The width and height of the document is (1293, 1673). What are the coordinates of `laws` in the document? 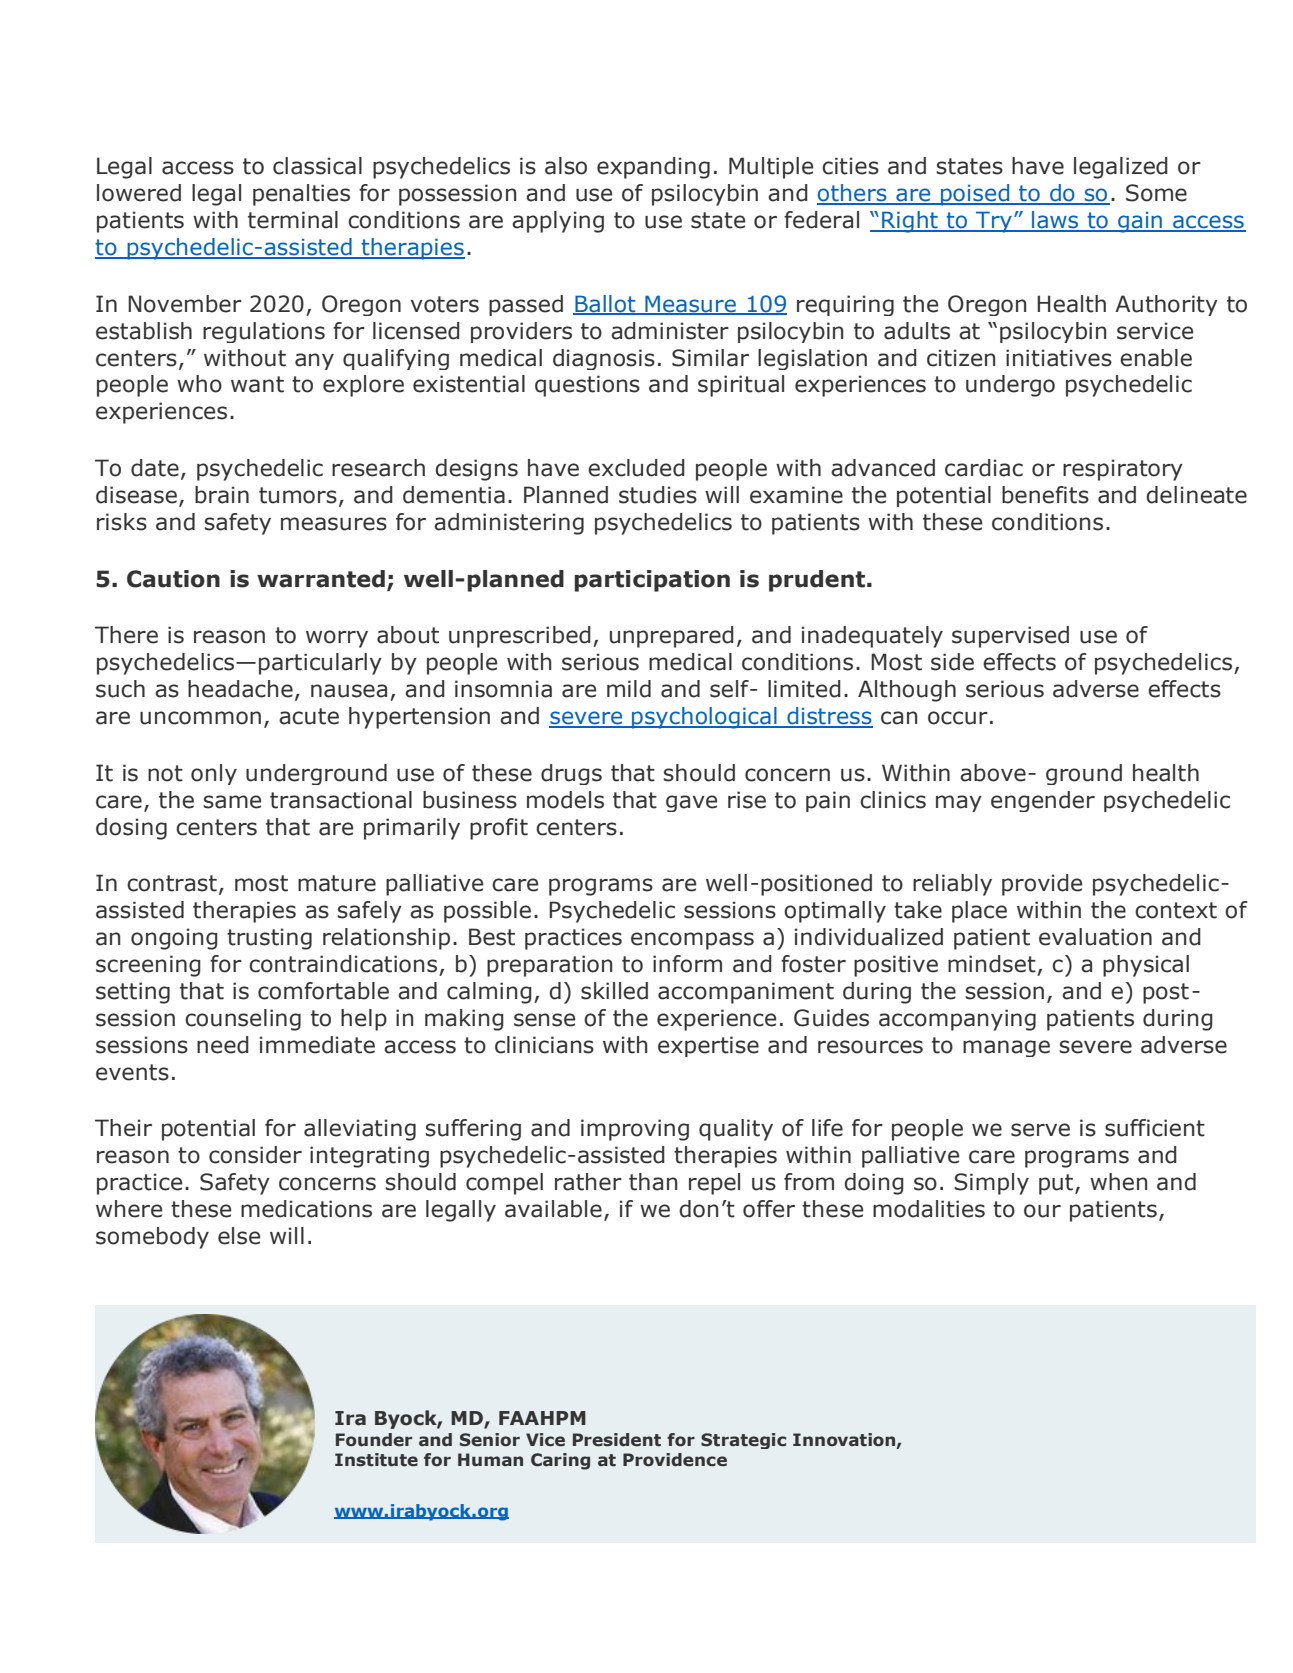 It's located at (1055, 221).
